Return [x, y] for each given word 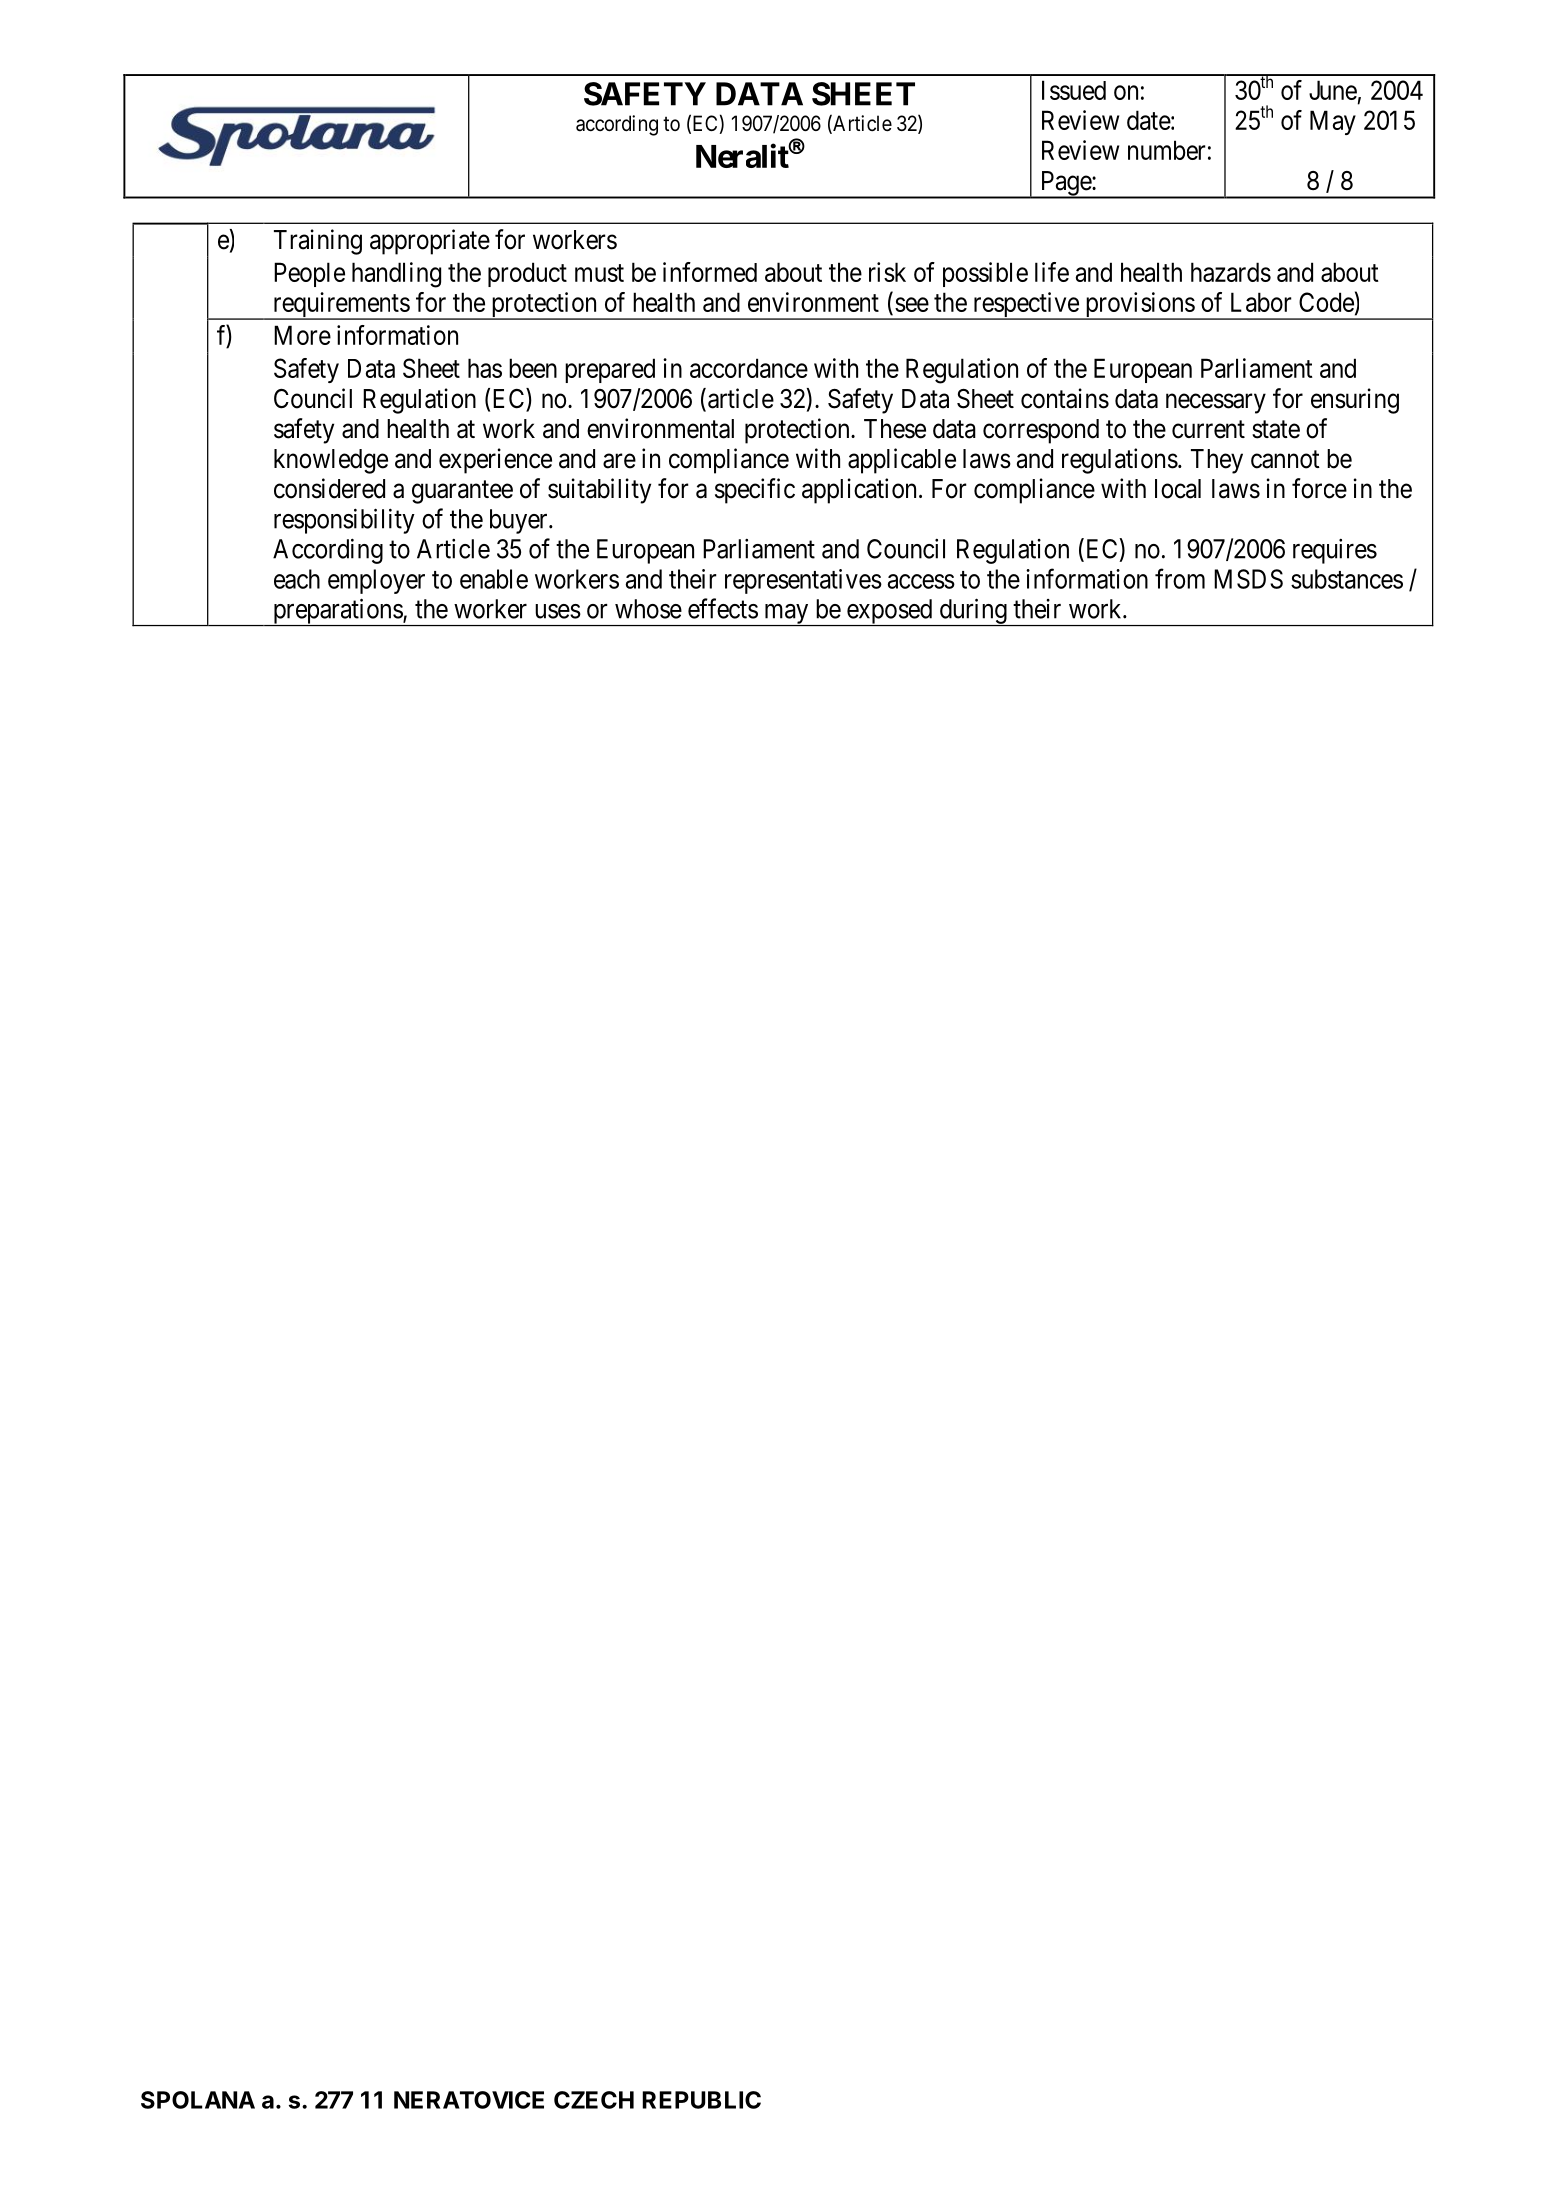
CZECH [594, 2100]
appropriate [430, 242]
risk [887, 272]
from [1180, 578]
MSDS [1248, 579]
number [1167, 150]
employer [376, 581]
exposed [889, 612]
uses [558, 611]
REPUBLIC [701, 2100]
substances [1347, 579]
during [973, 612]
